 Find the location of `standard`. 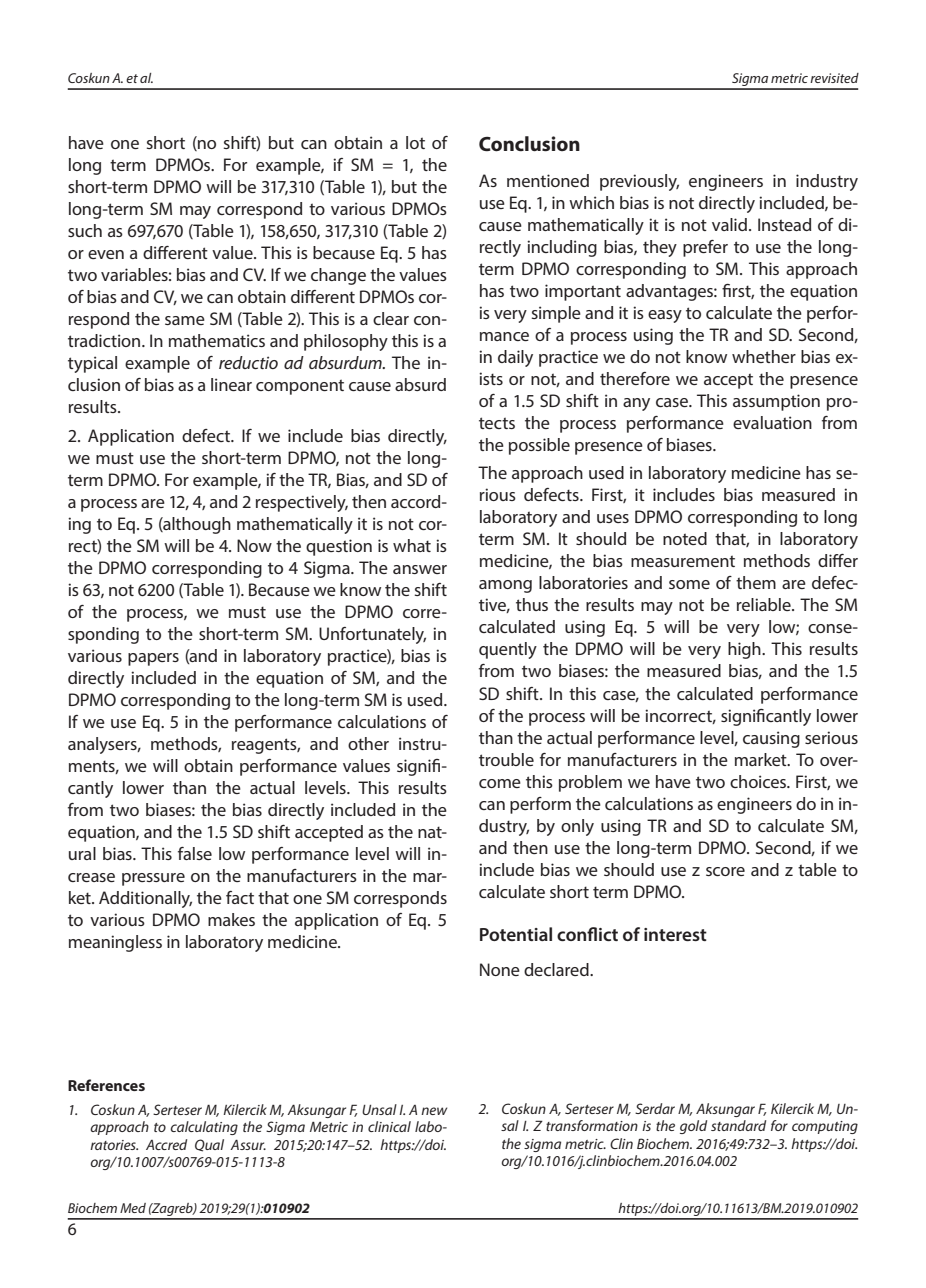

standard is located at coordinates (738, 1125).
